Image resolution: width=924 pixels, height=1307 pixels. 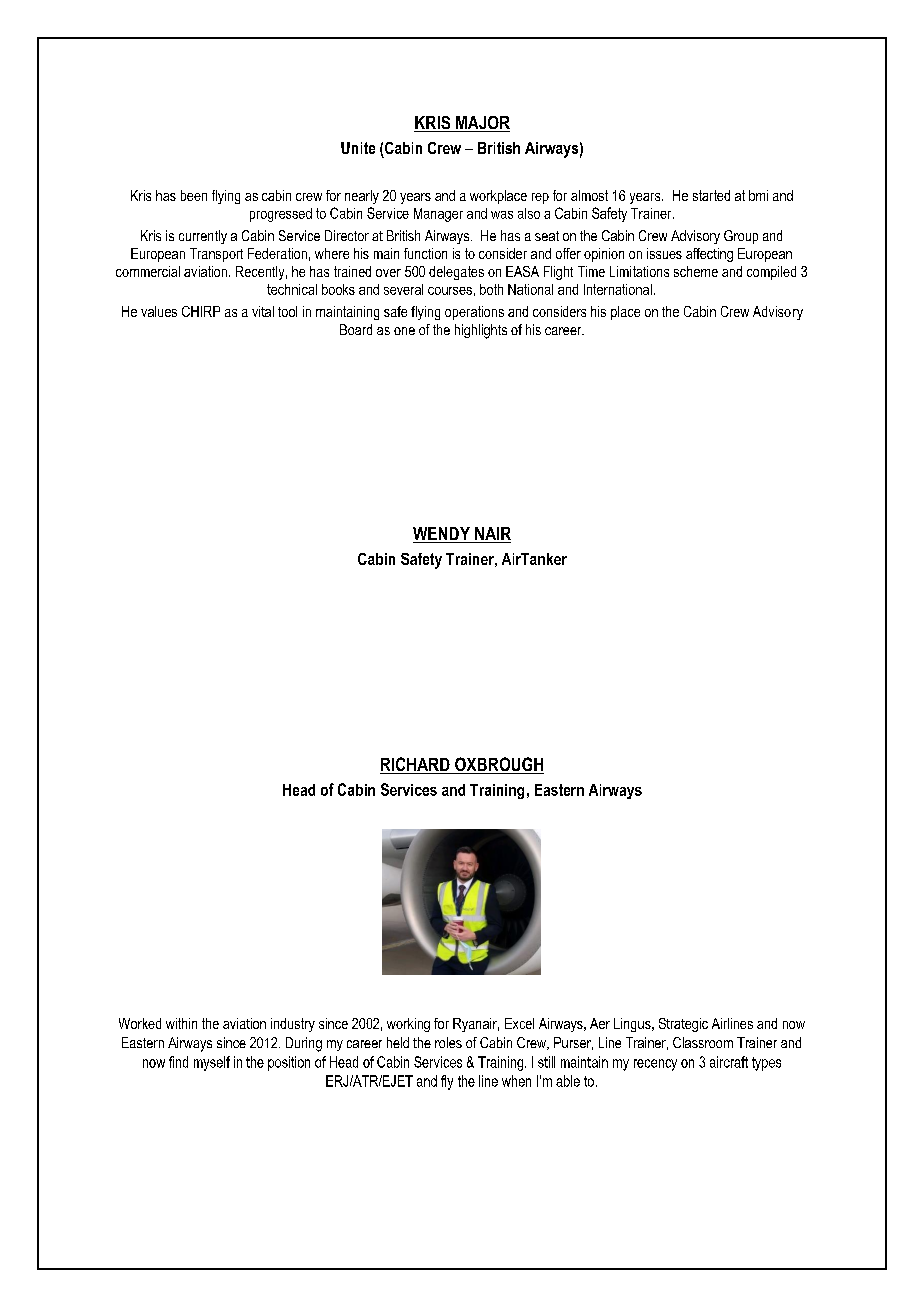 What do you see at coordinates (442, 535) in the document?
I see `WENDY` at bounding box center [442, 535].
